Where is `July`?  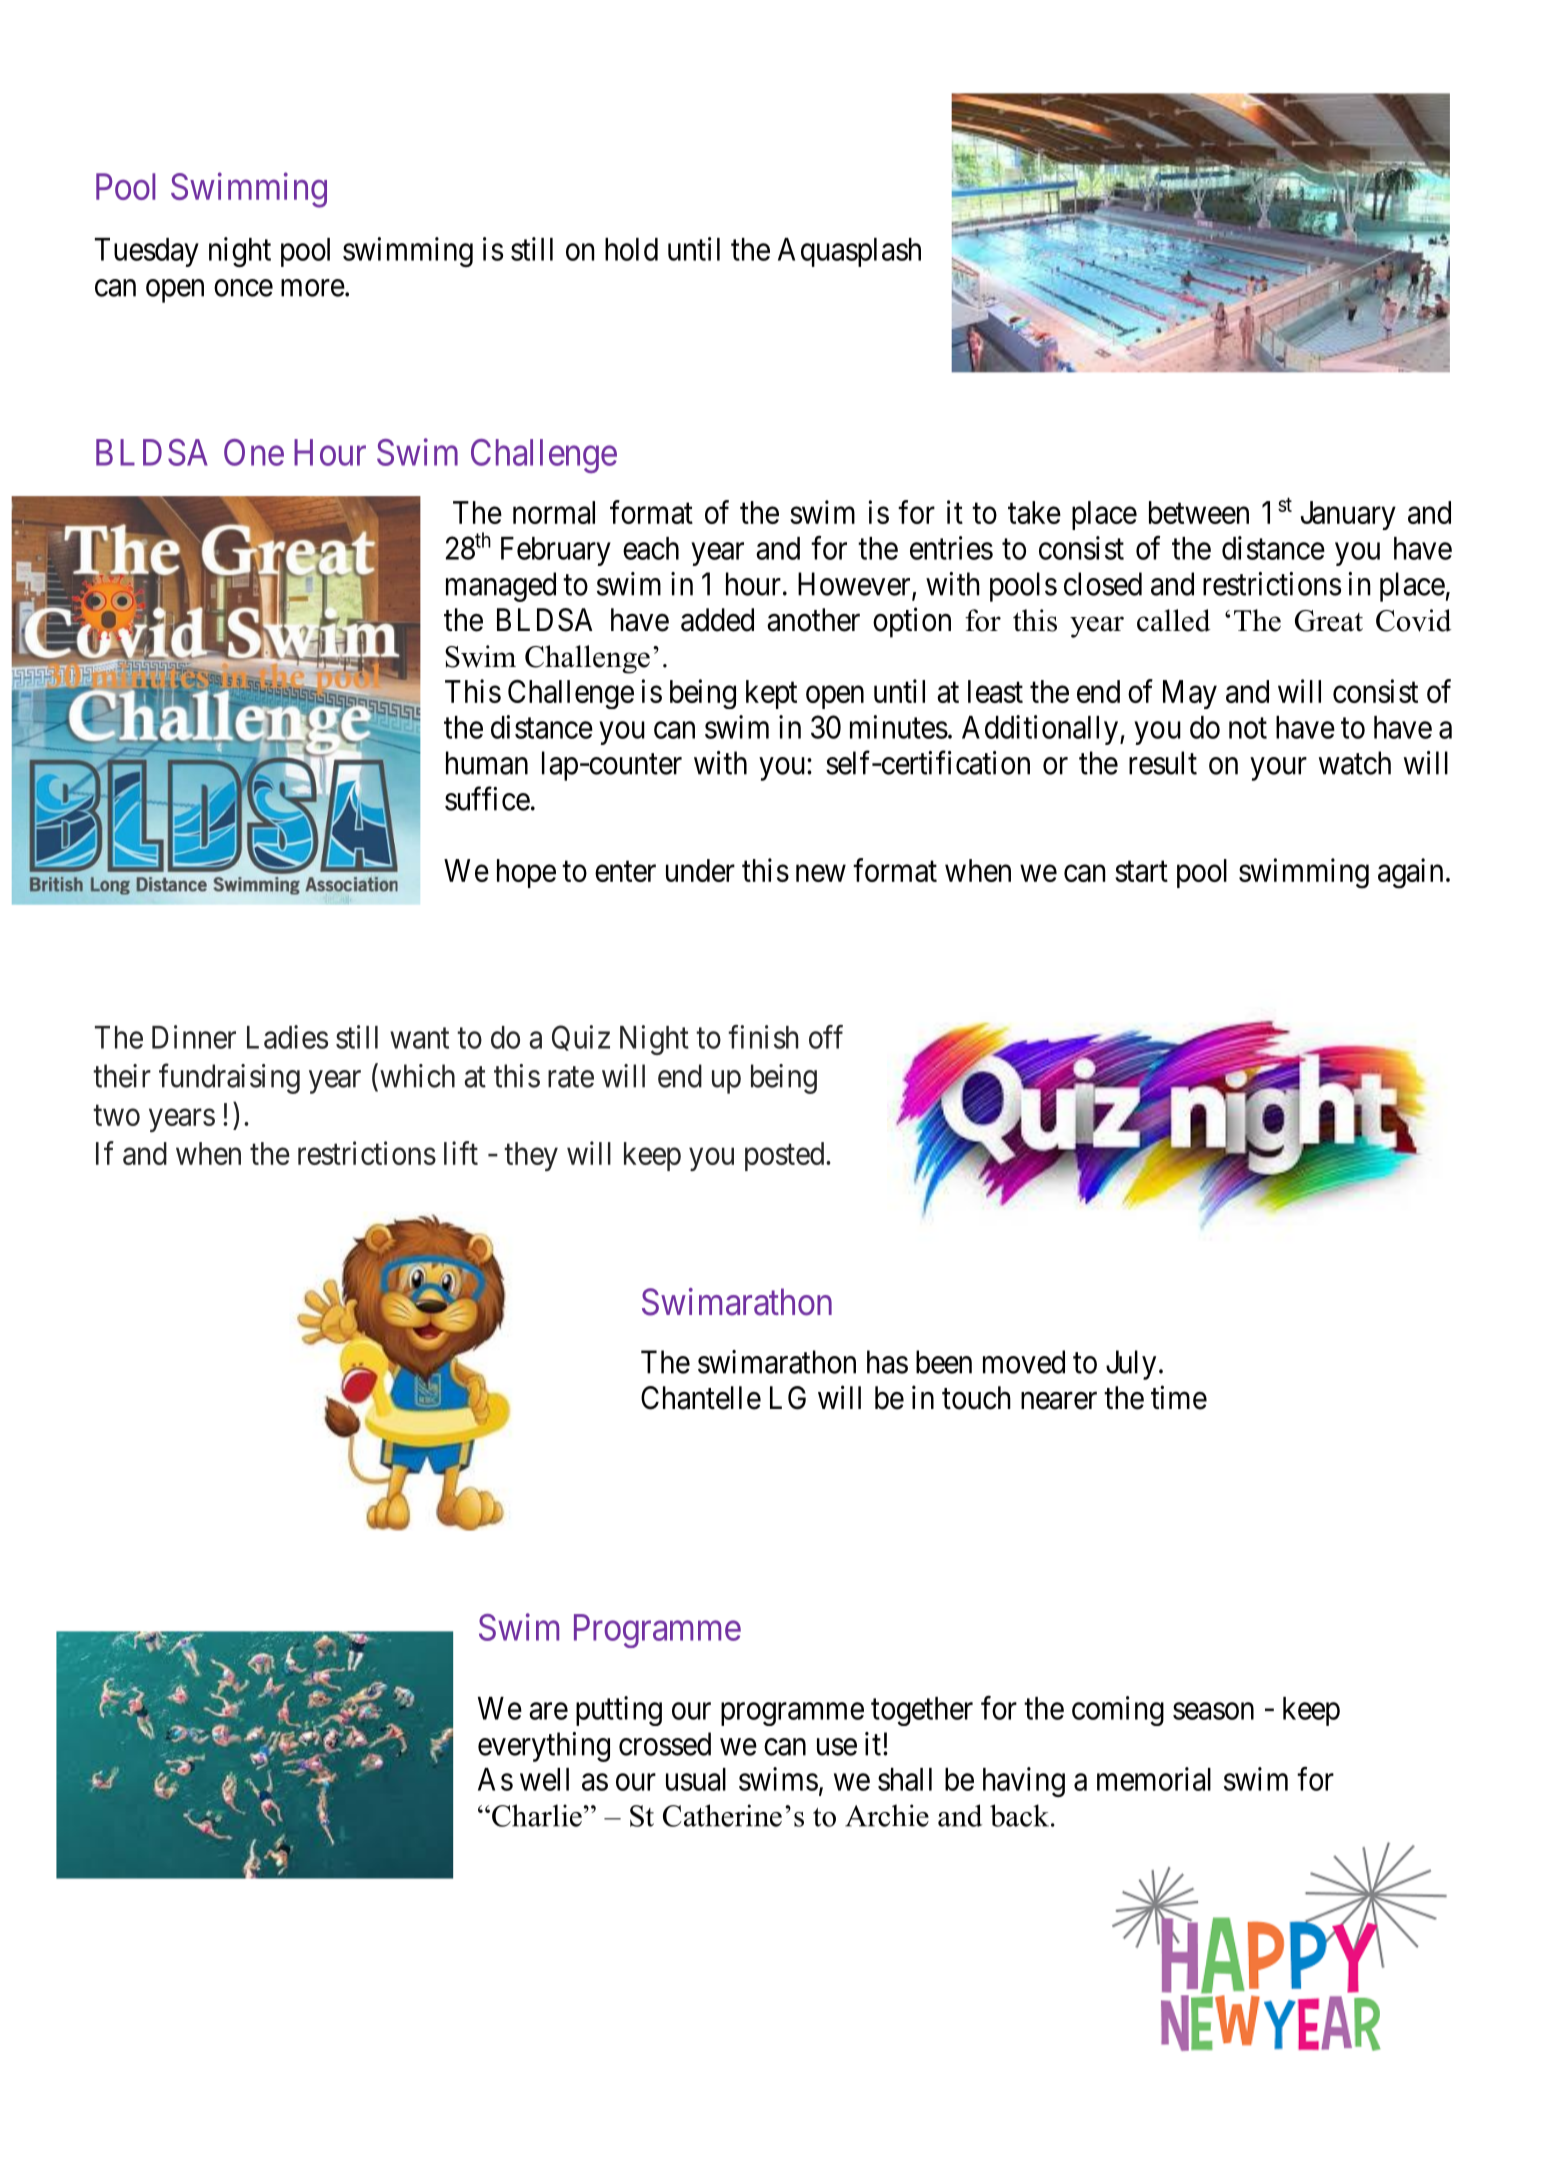 July is located at coordinates (1131, 1365).
